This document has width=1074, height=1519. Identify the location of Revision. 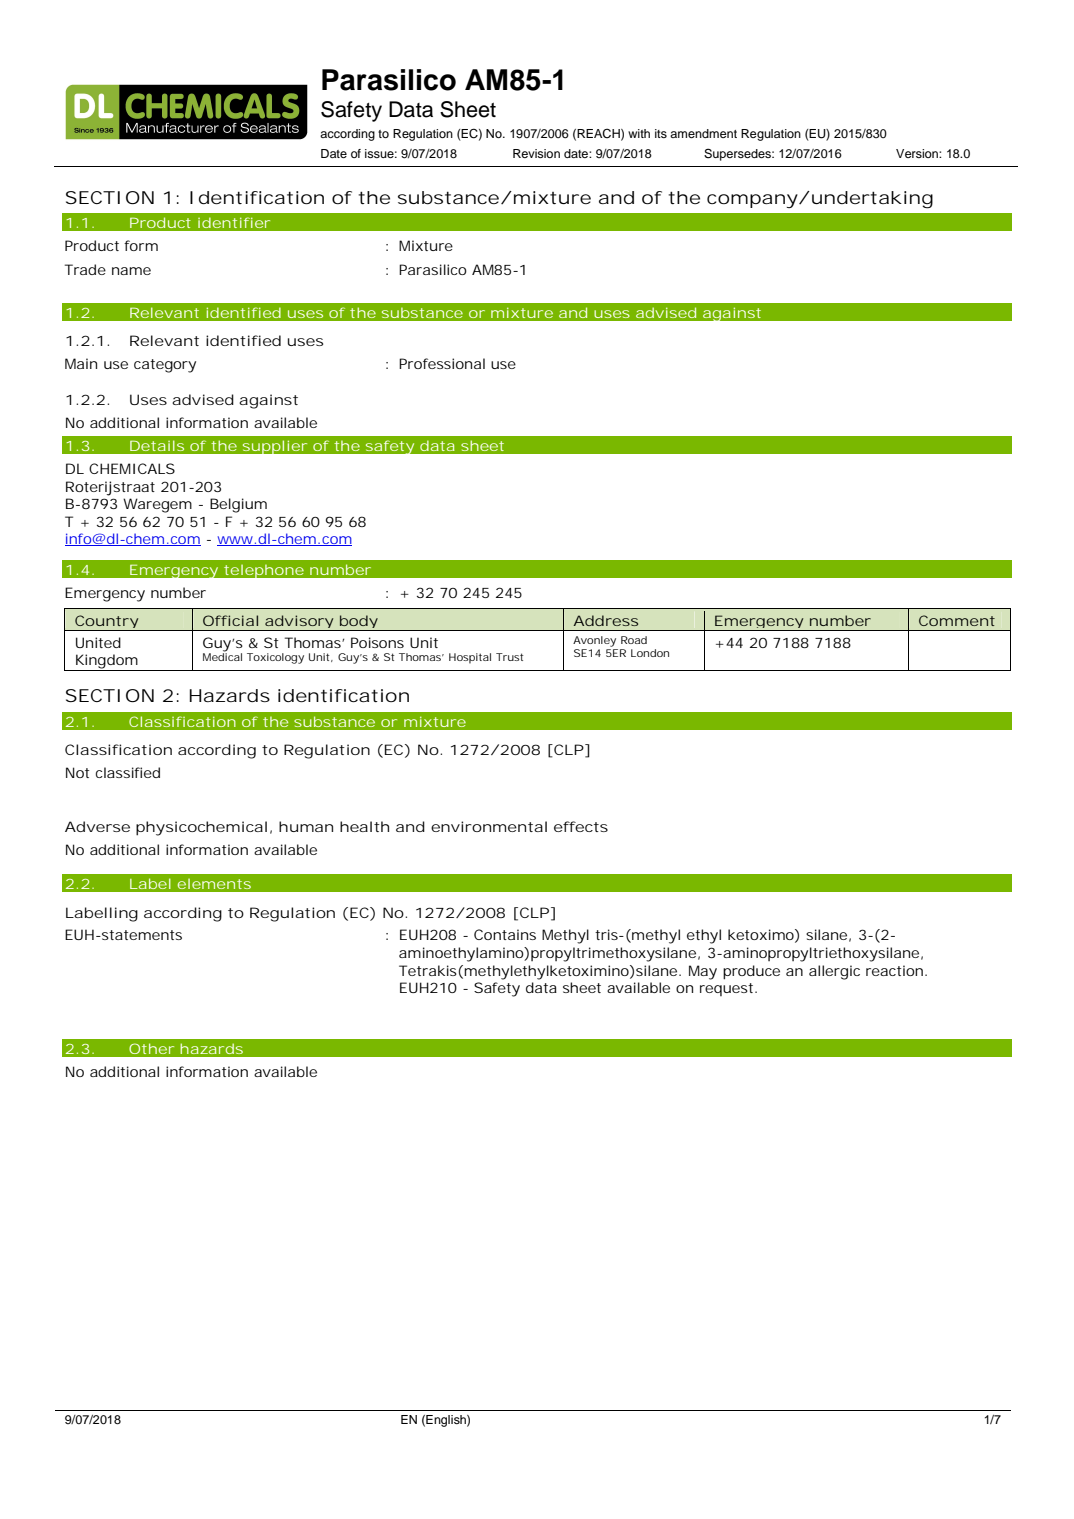
(536, 153).
